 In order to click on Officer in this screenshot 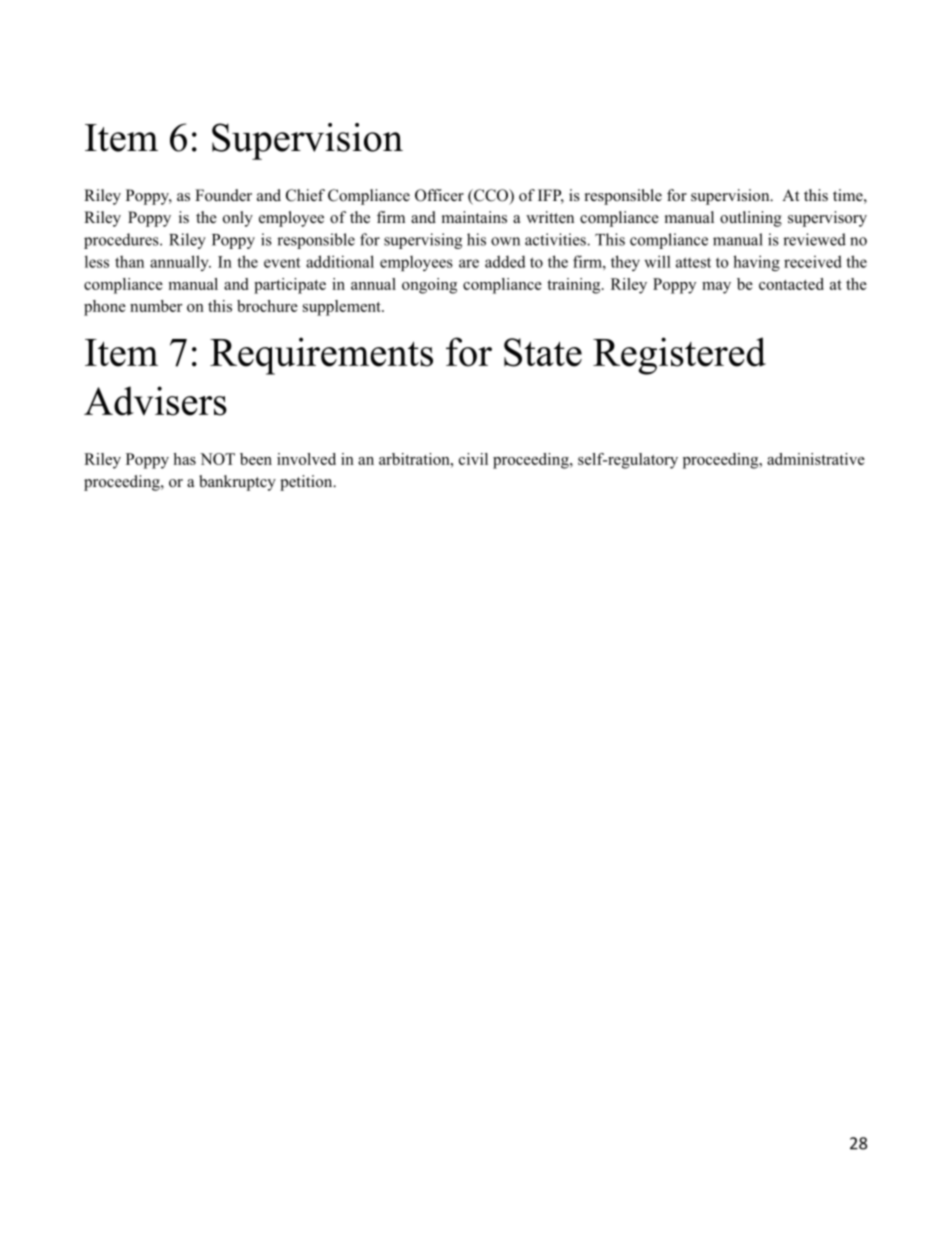, I will do `click(439, 195)`.
